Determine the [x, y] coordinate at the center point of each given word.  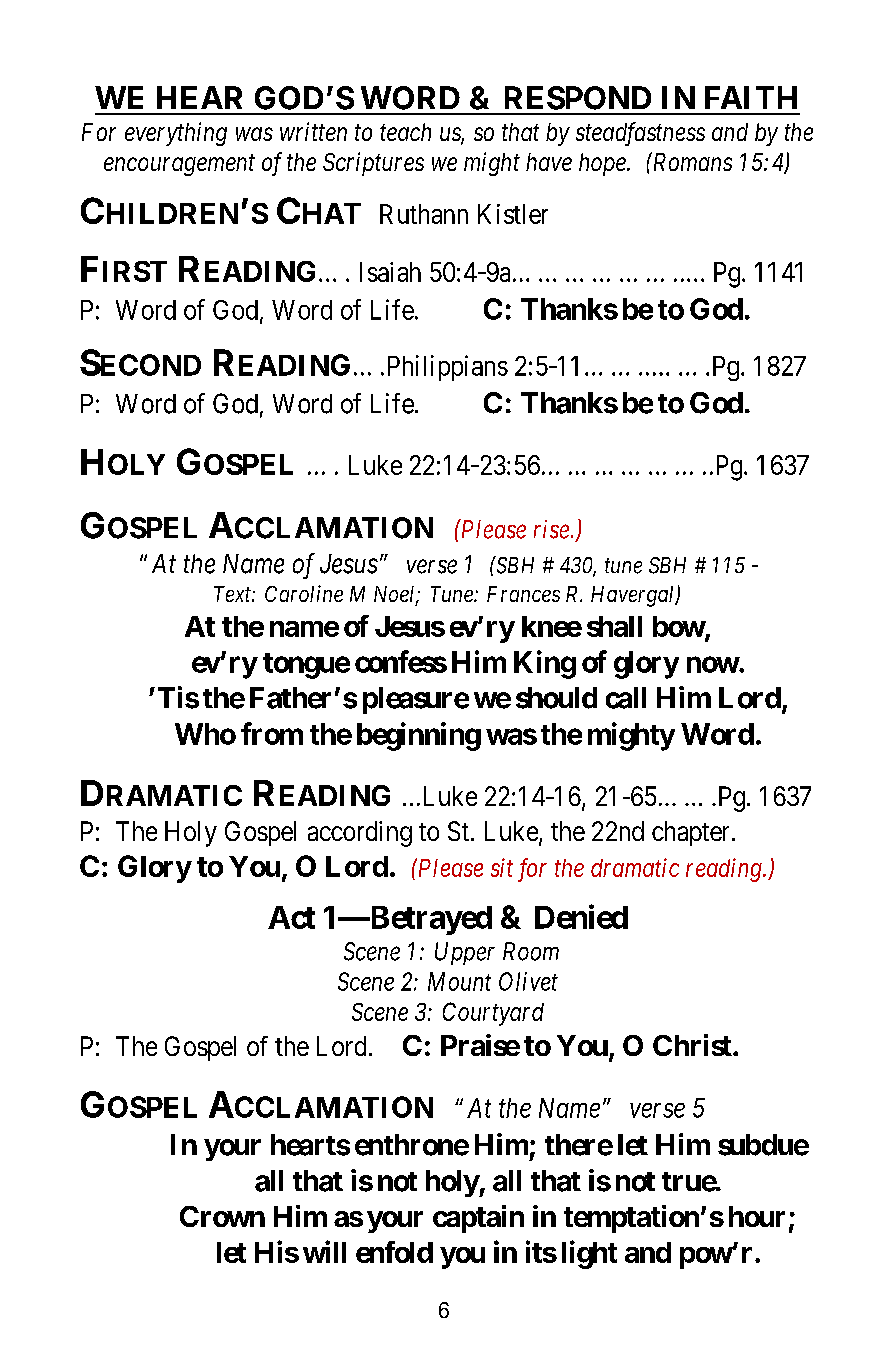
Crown [222, 1216]
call [626, 698]
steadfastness [640, 134]
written [313, 131]
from [272, 733]
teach [405, 132]
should [556, 698]
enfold [394, 1252]
